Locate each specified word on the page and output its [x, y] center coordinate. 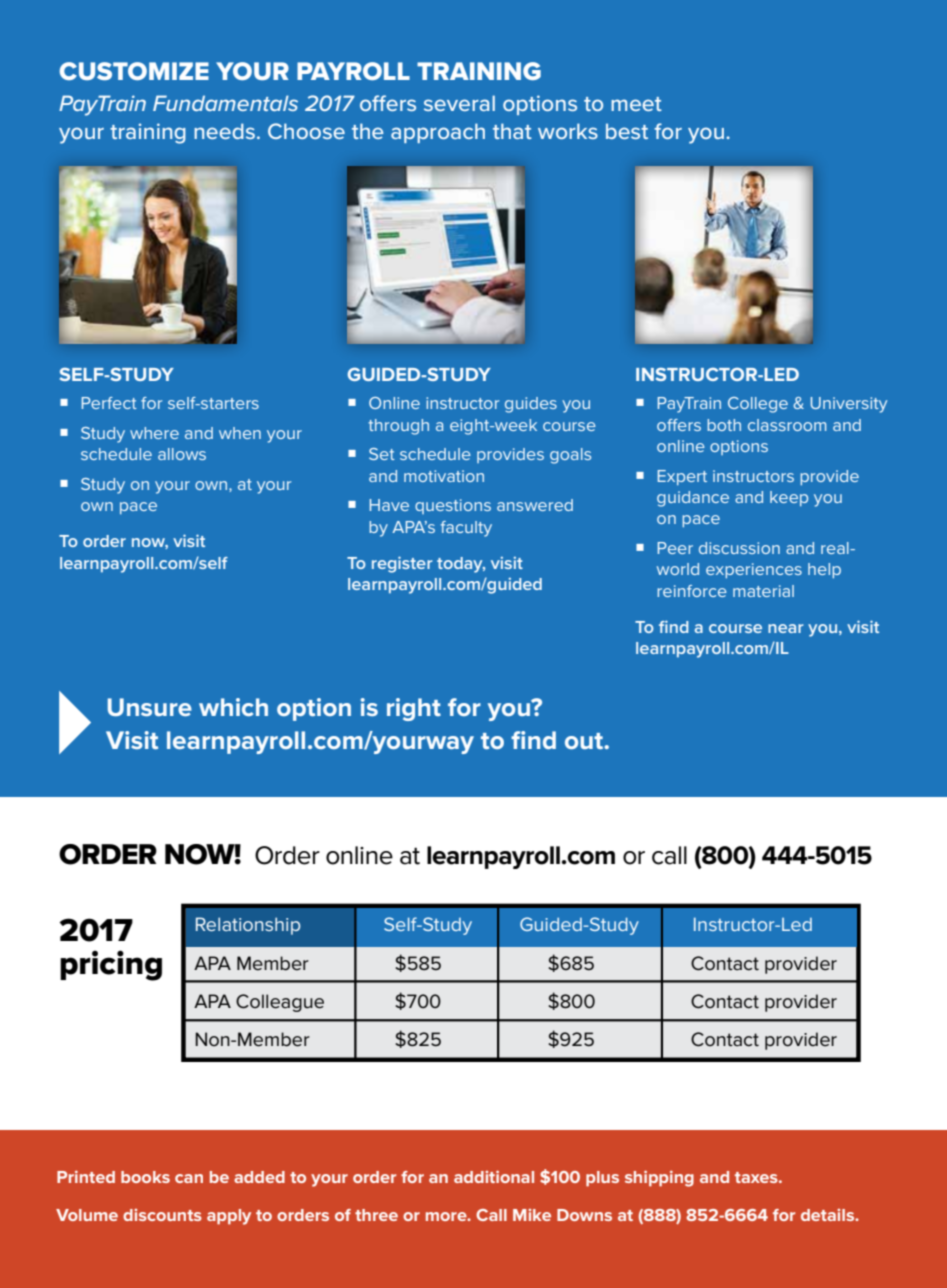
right [414, 709]
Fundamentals [225, 103]
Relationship [248, 926]
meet [636, 104]
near [785, 628]
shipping [659, 1178]
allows [182, 454]
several [459, 103]
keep [789, 498]
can [189, 1178]
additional [494, 1176]
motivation [444, 476]
